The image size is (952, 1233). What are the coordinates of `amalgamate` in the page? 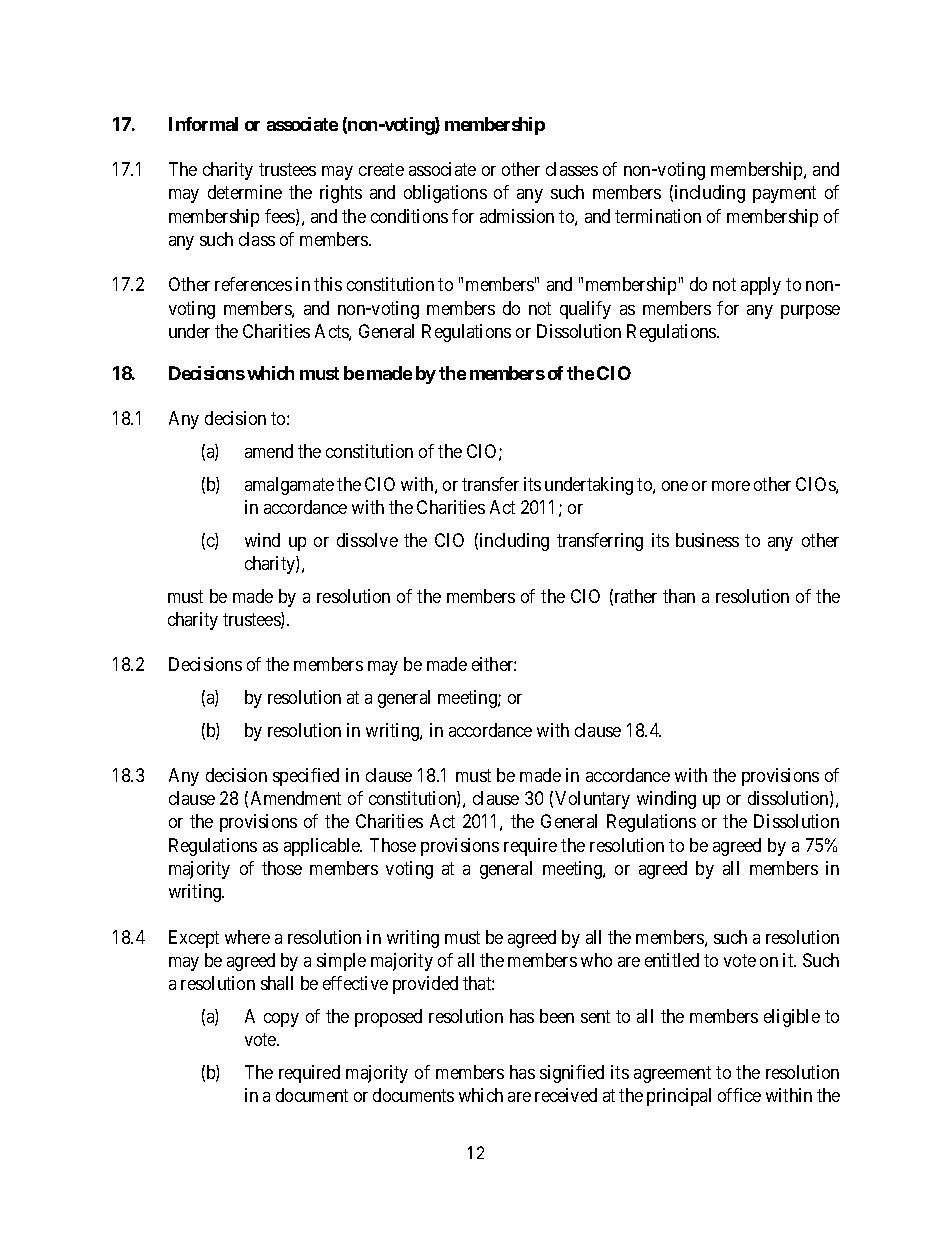 It's located at (289, 486).
